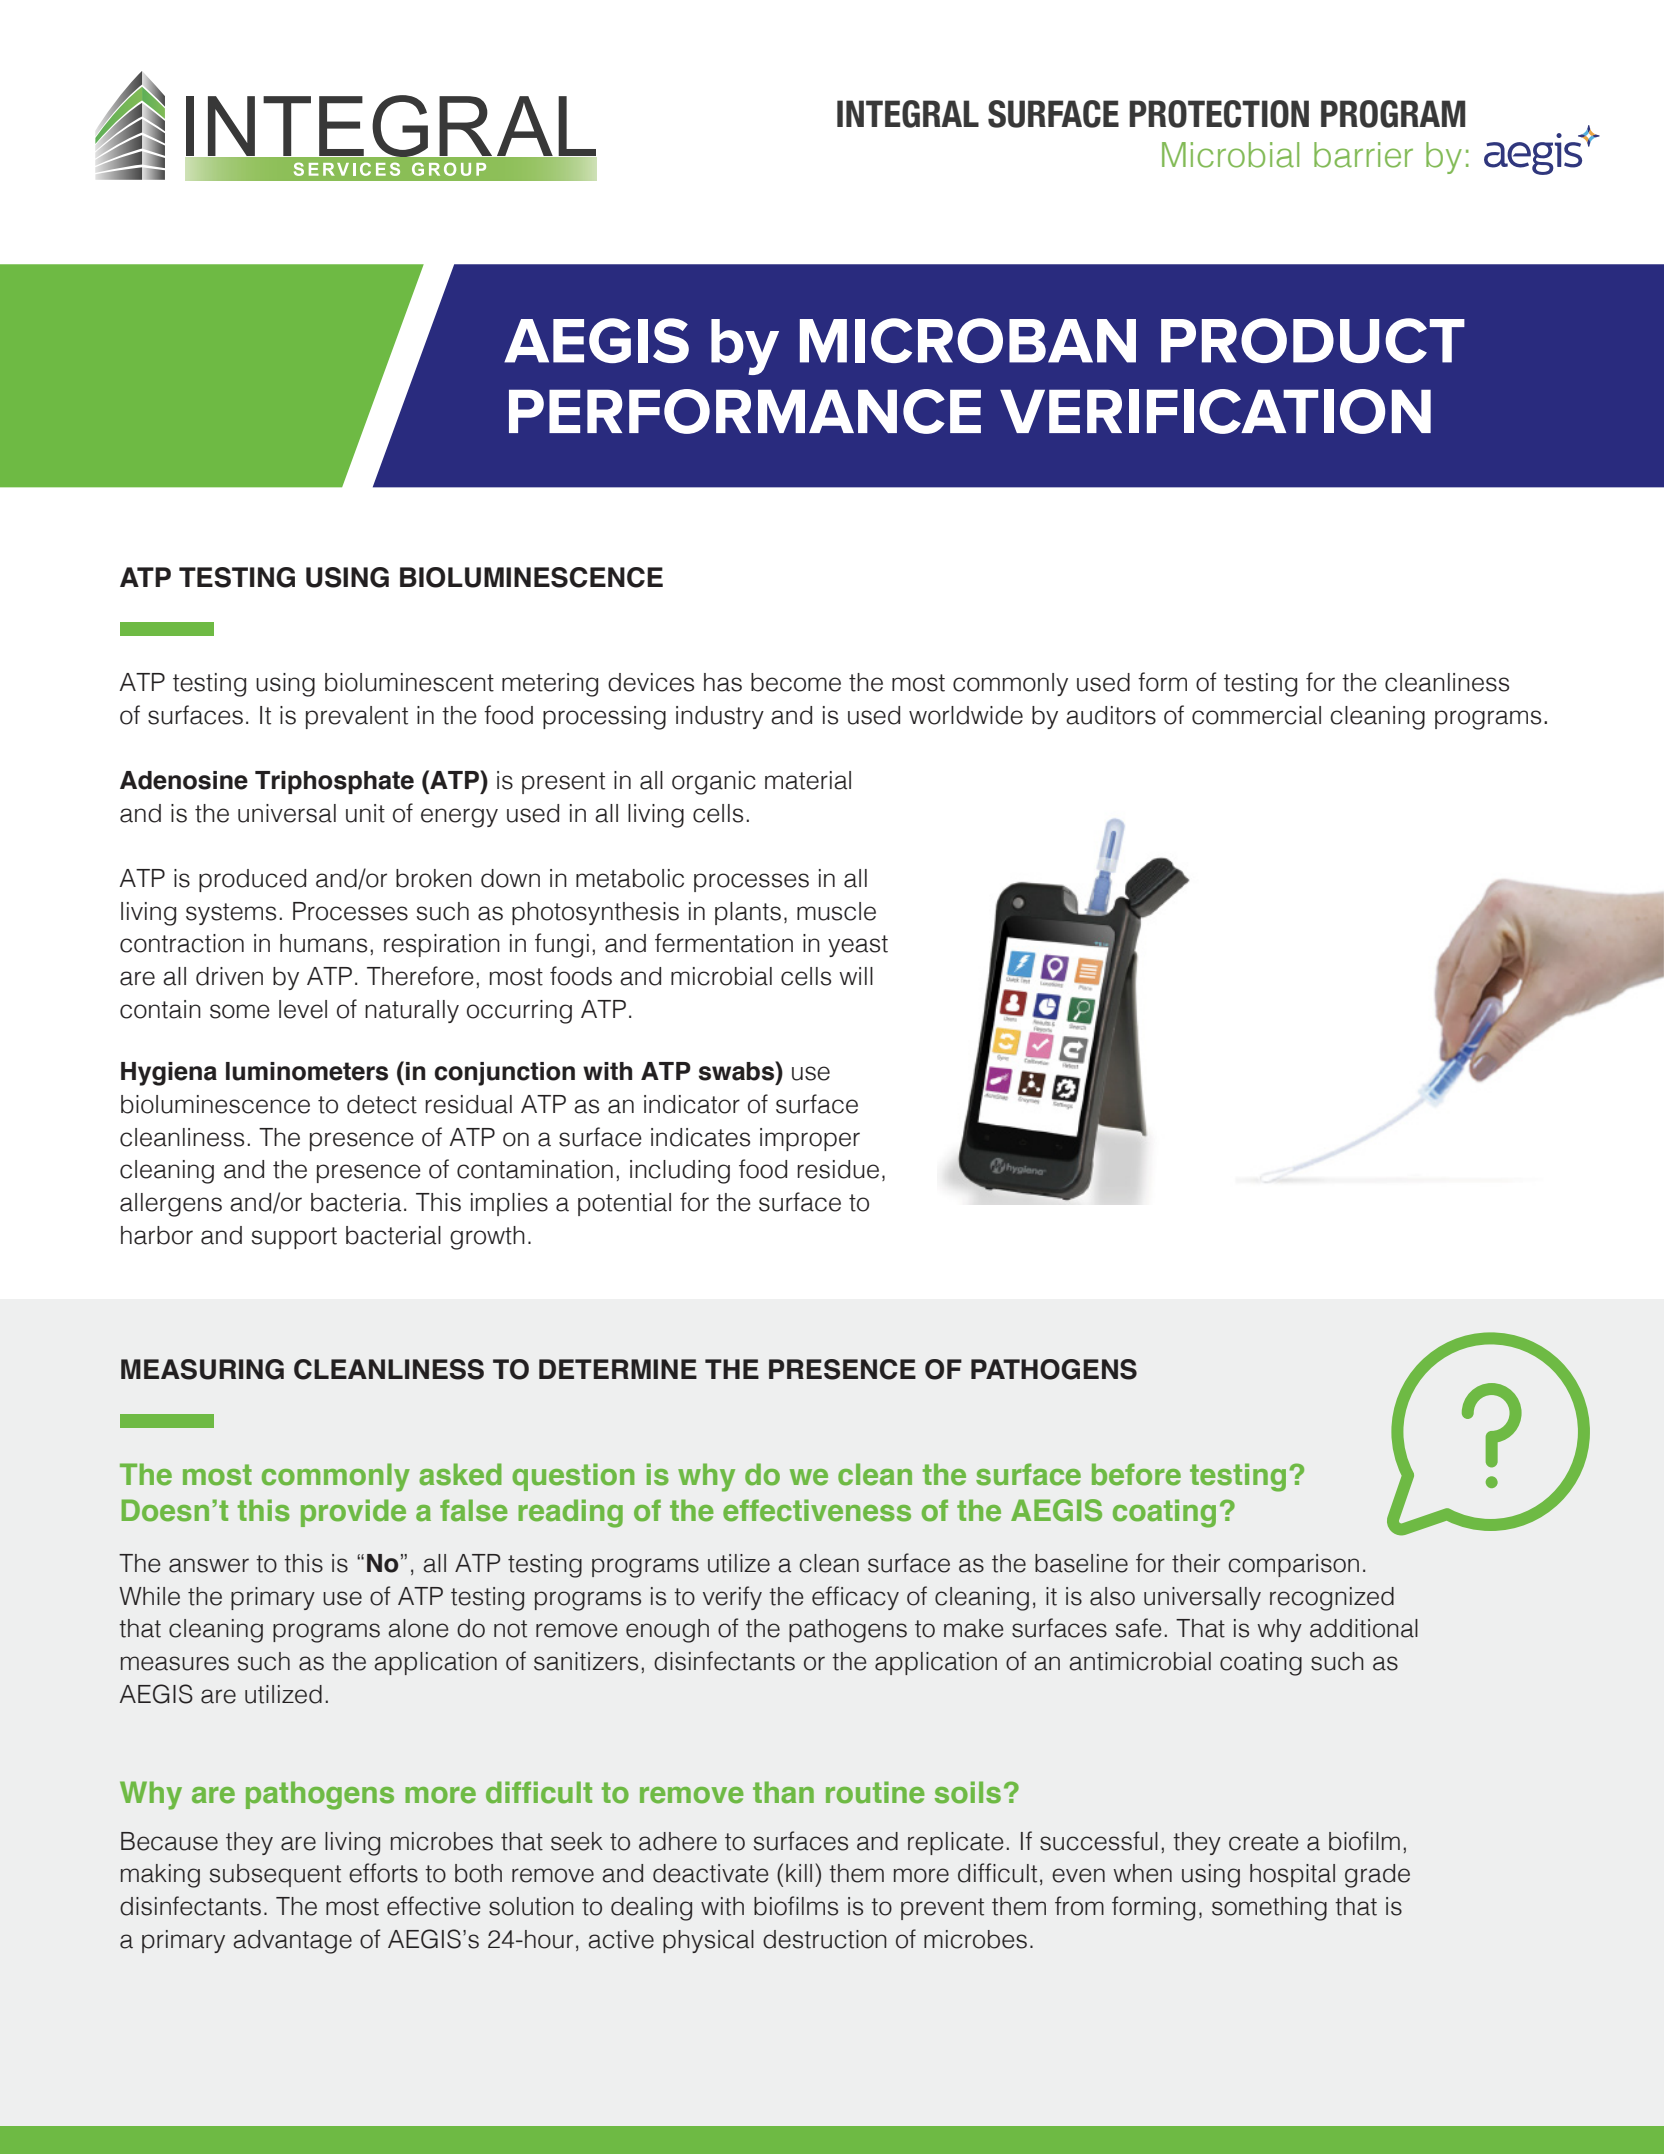  I want to click on barrier, so click(1363, 155).
